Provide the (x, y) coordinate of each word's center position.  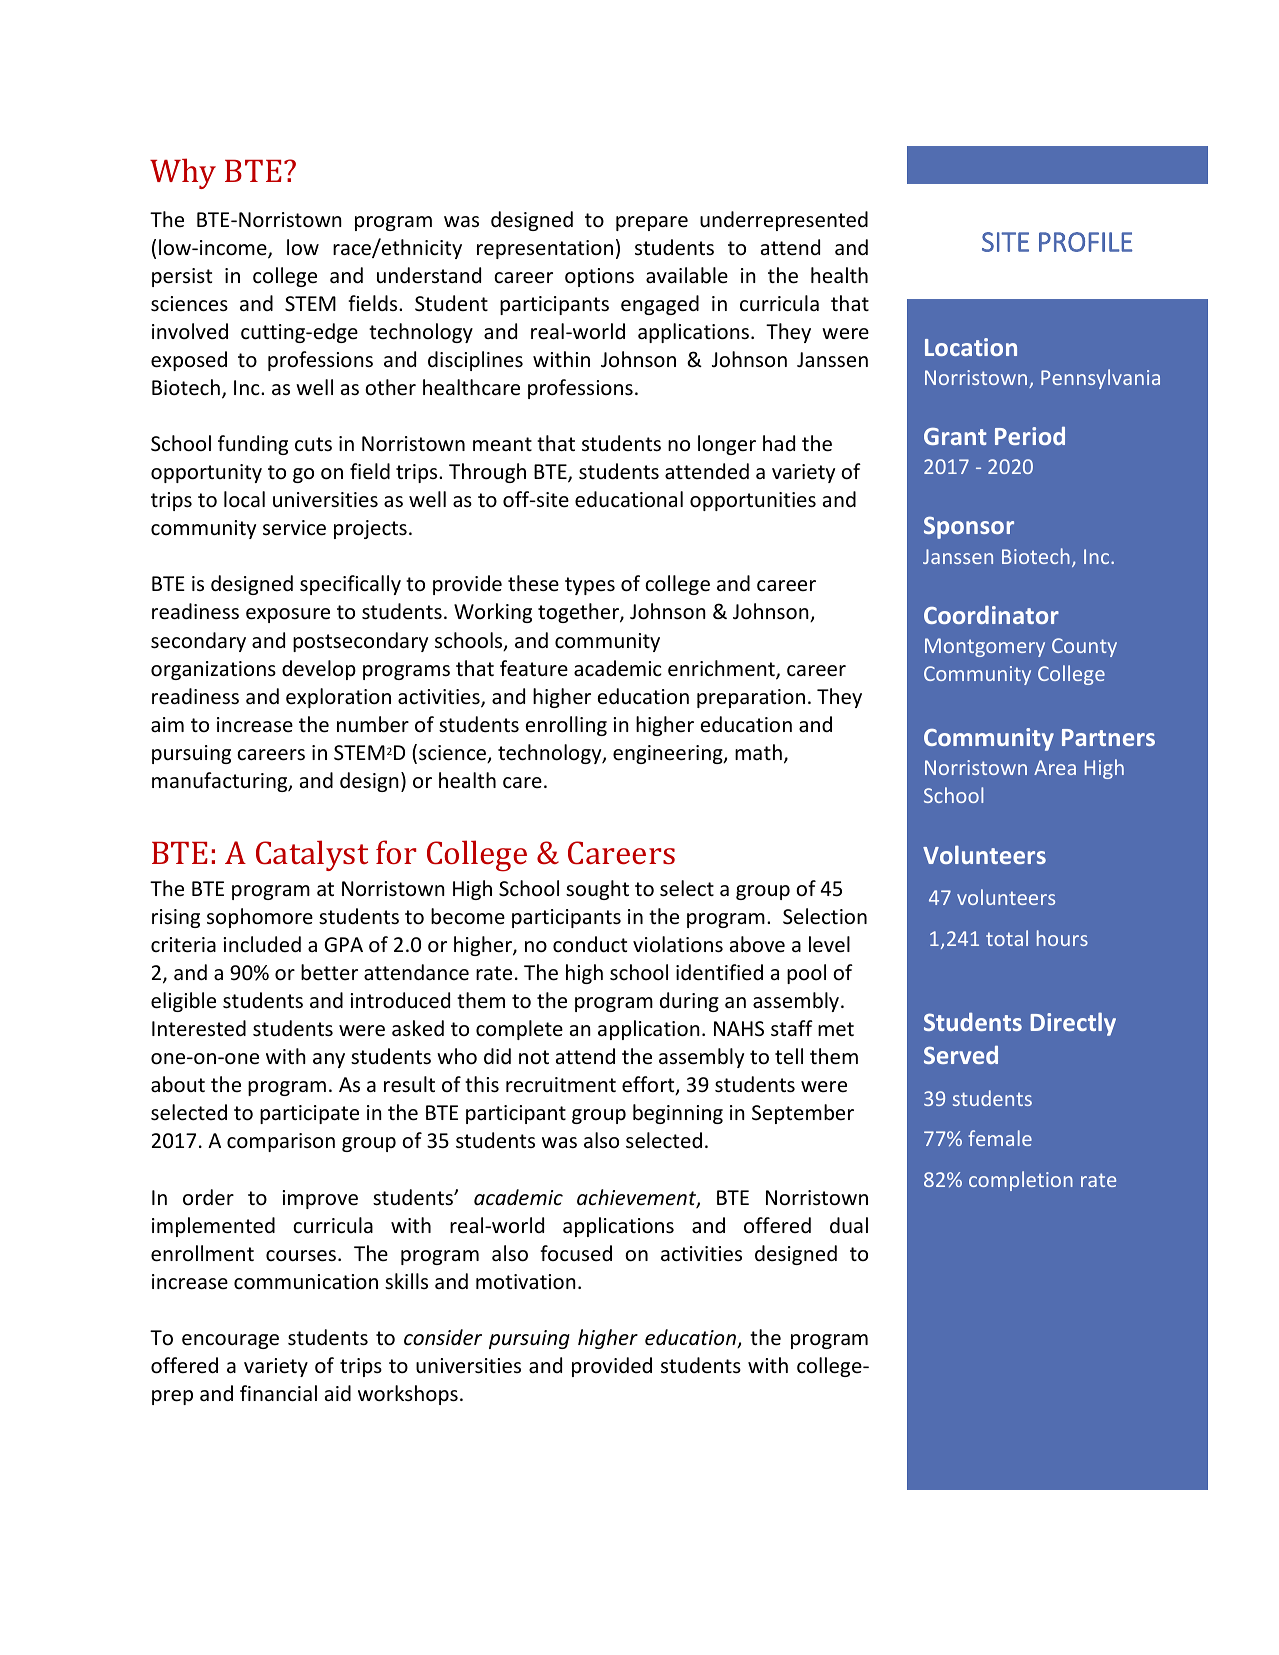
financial (278, 1393)
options (599, 277)
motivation (526, 1282)
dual (849, 1225)
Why (183, 173)
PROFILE (1085, 242)
